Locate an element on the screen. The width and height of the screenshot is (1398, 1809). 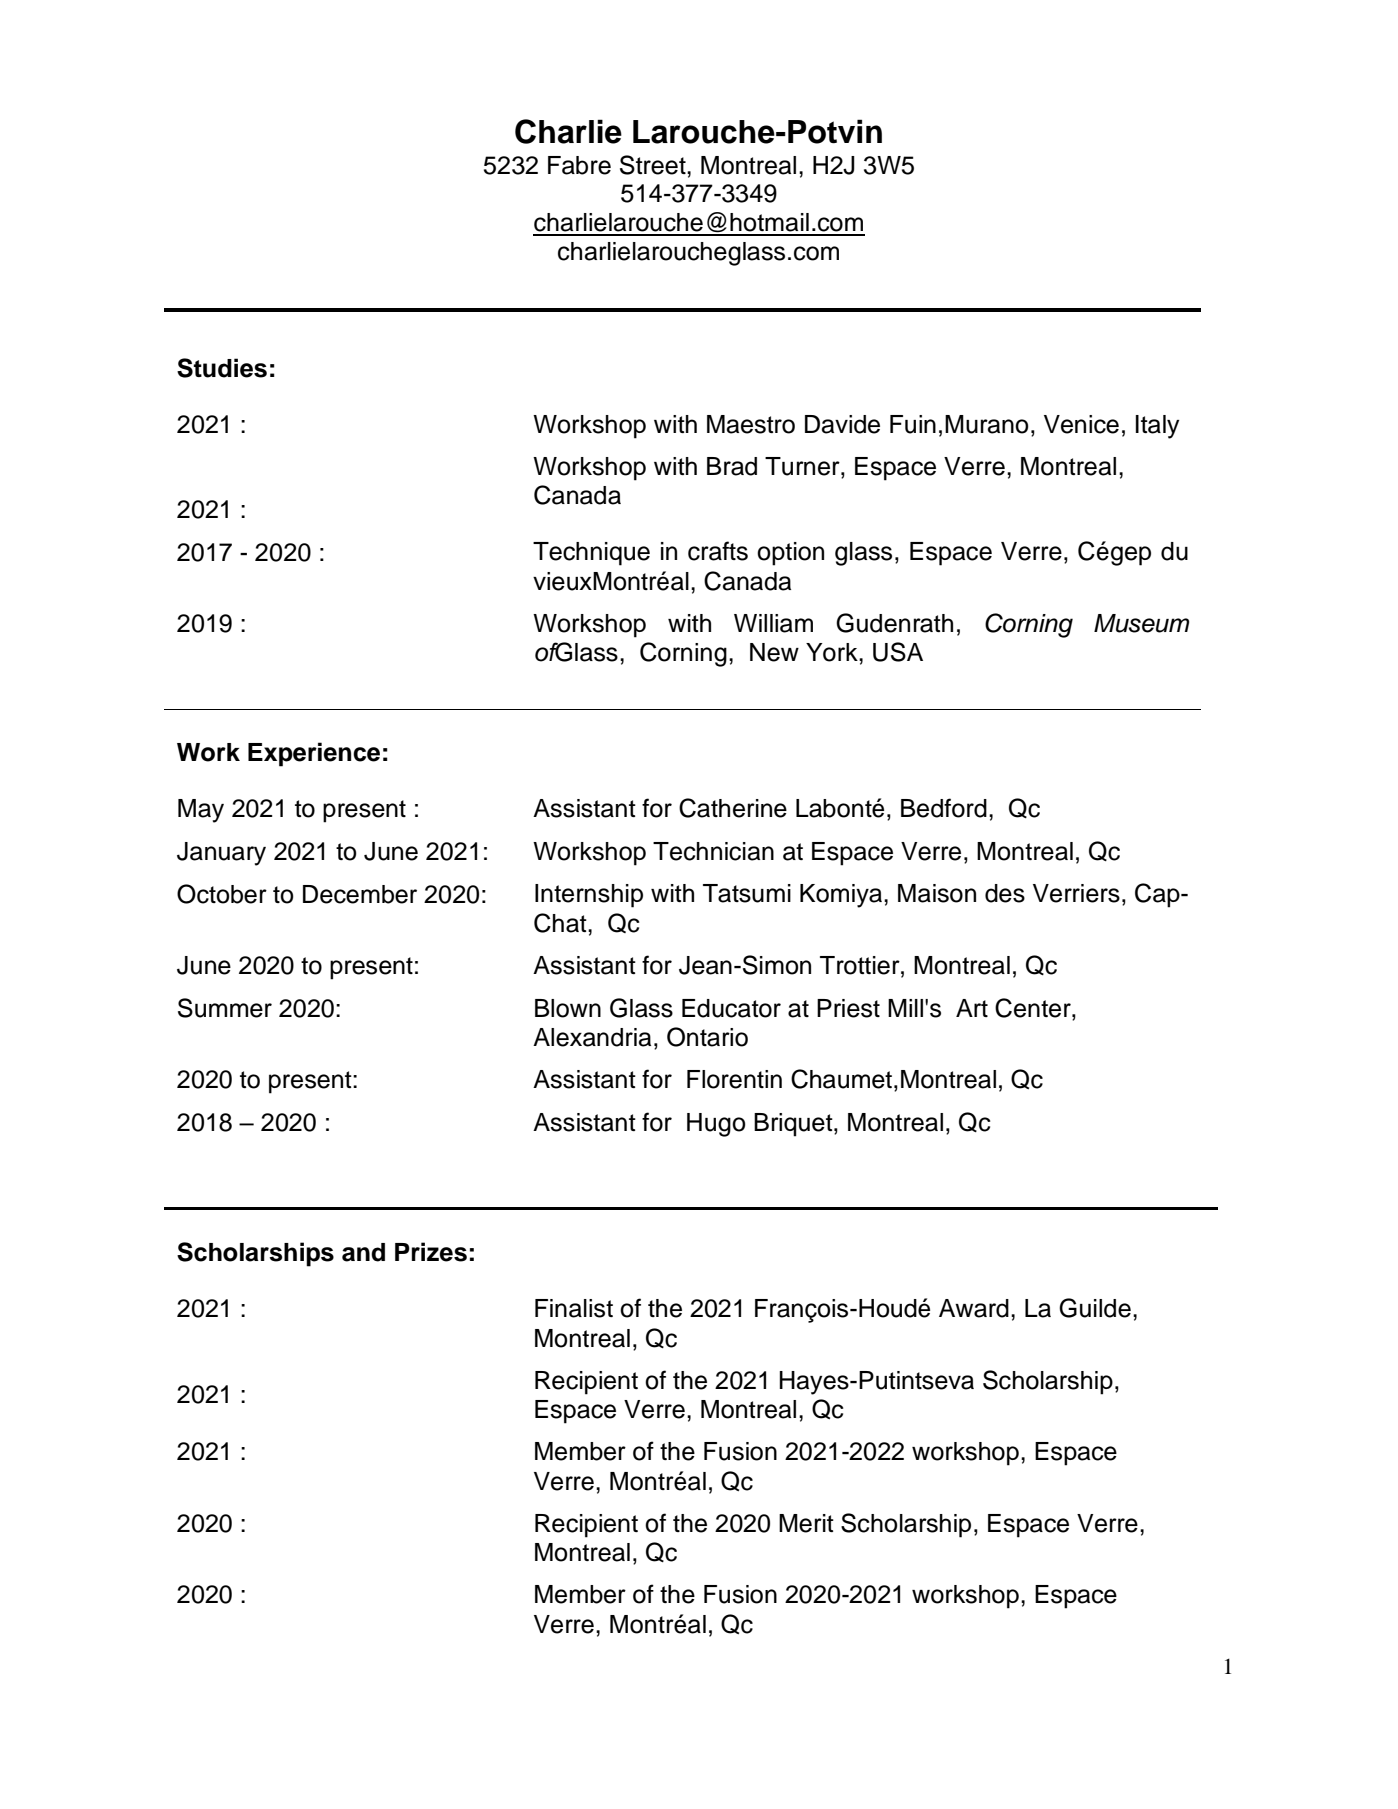
Street is located at coordinates (654, 165).
